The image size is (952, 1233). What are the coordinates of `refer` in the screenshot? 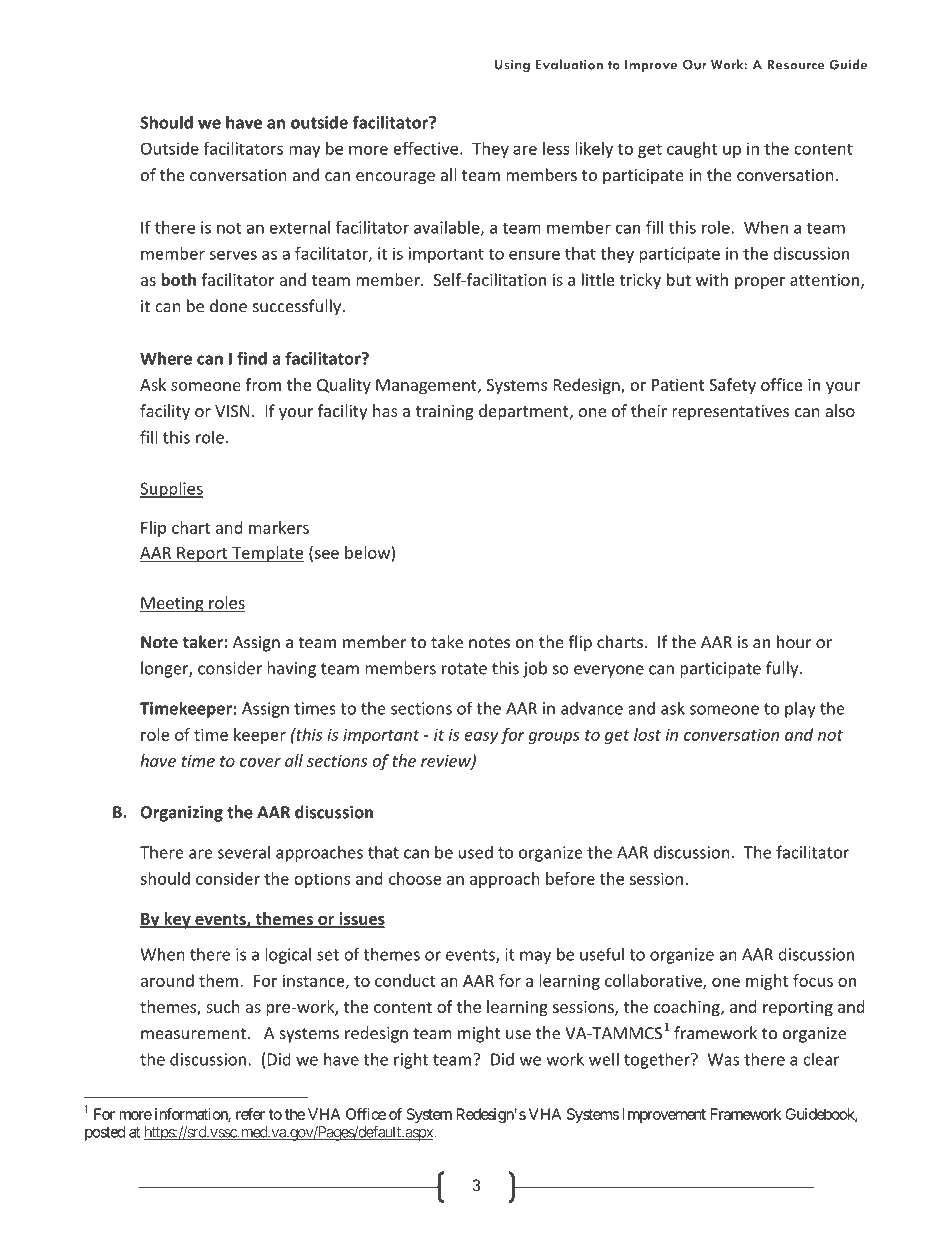 It's located at (250, 1114).
